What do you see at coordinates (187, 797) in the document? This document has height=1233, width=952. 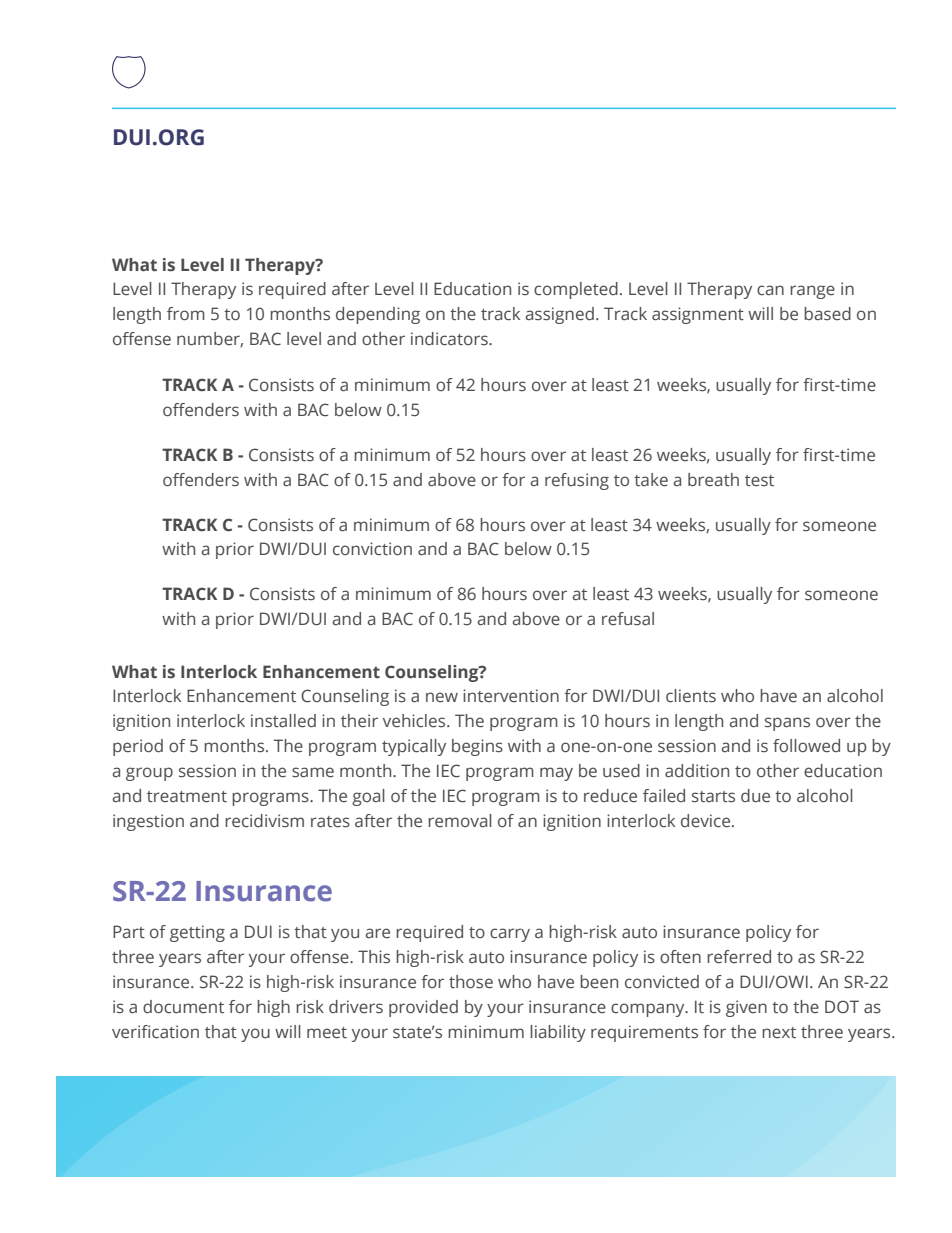 I see `treatment` at bounding box center [187, 797].
